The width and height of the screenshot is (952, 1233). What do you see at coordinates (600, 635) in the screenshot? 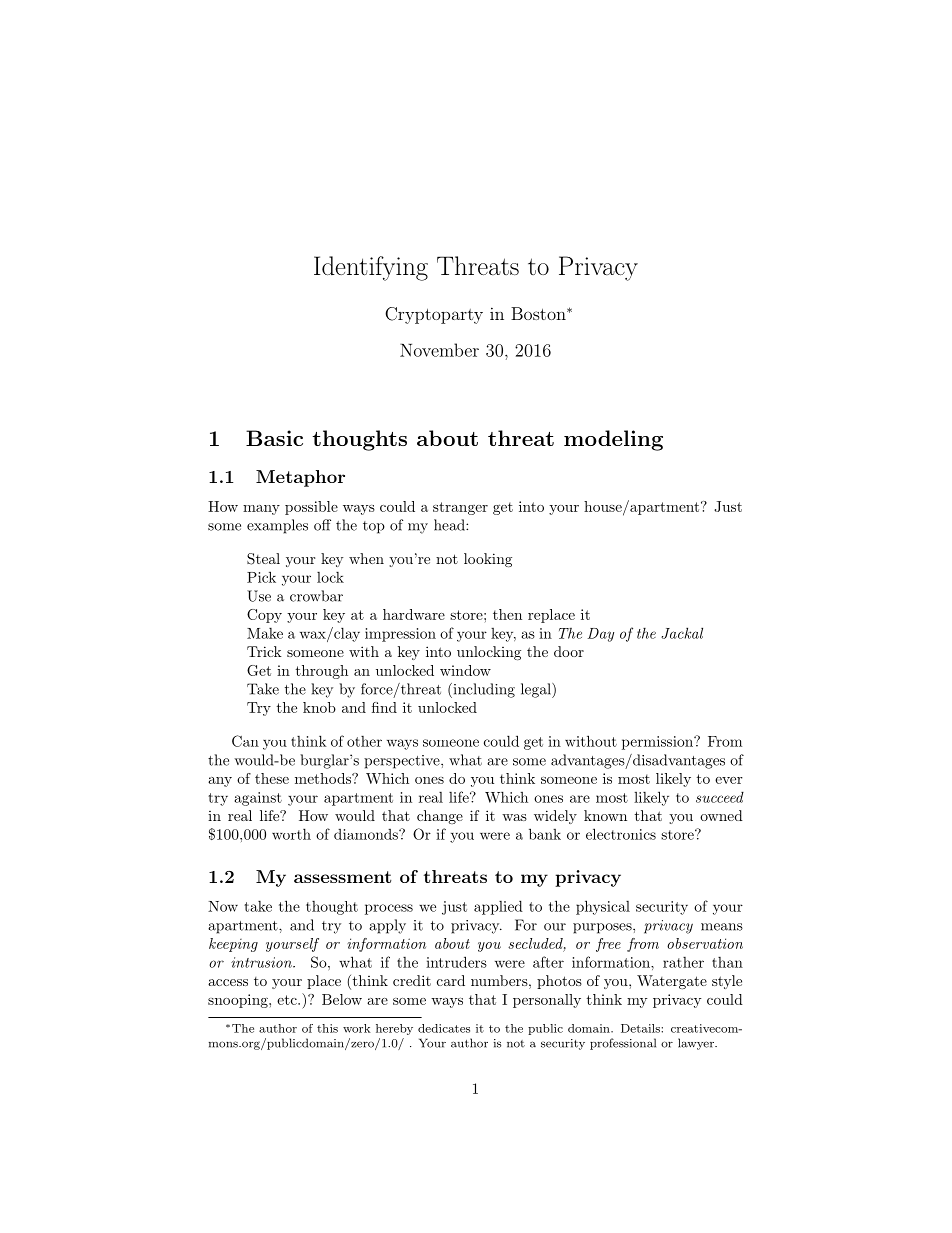
I see `Day` at bounding box center [600, 635].
